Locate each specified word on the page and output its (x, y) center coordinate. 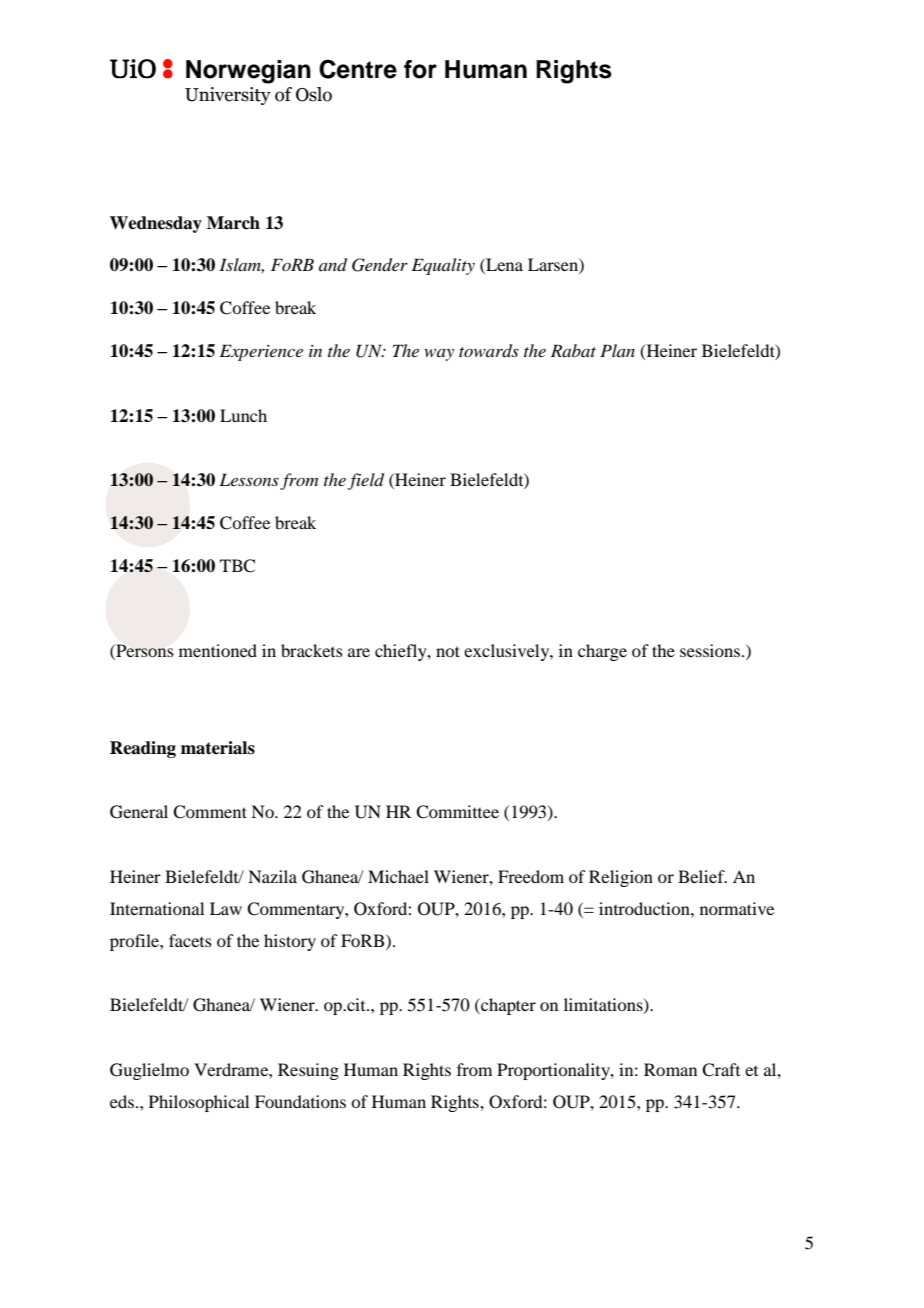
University (228, 96)
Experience (261, 352)
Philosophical (199, 1103)
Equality (443, 266)
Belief (702, 876)
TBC (237, 566)
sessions (710, 650)
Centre (358, 69)
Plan (617, 350)
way (439, 355)
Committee (457, 812)
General (139, 812)
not (448, 651)
